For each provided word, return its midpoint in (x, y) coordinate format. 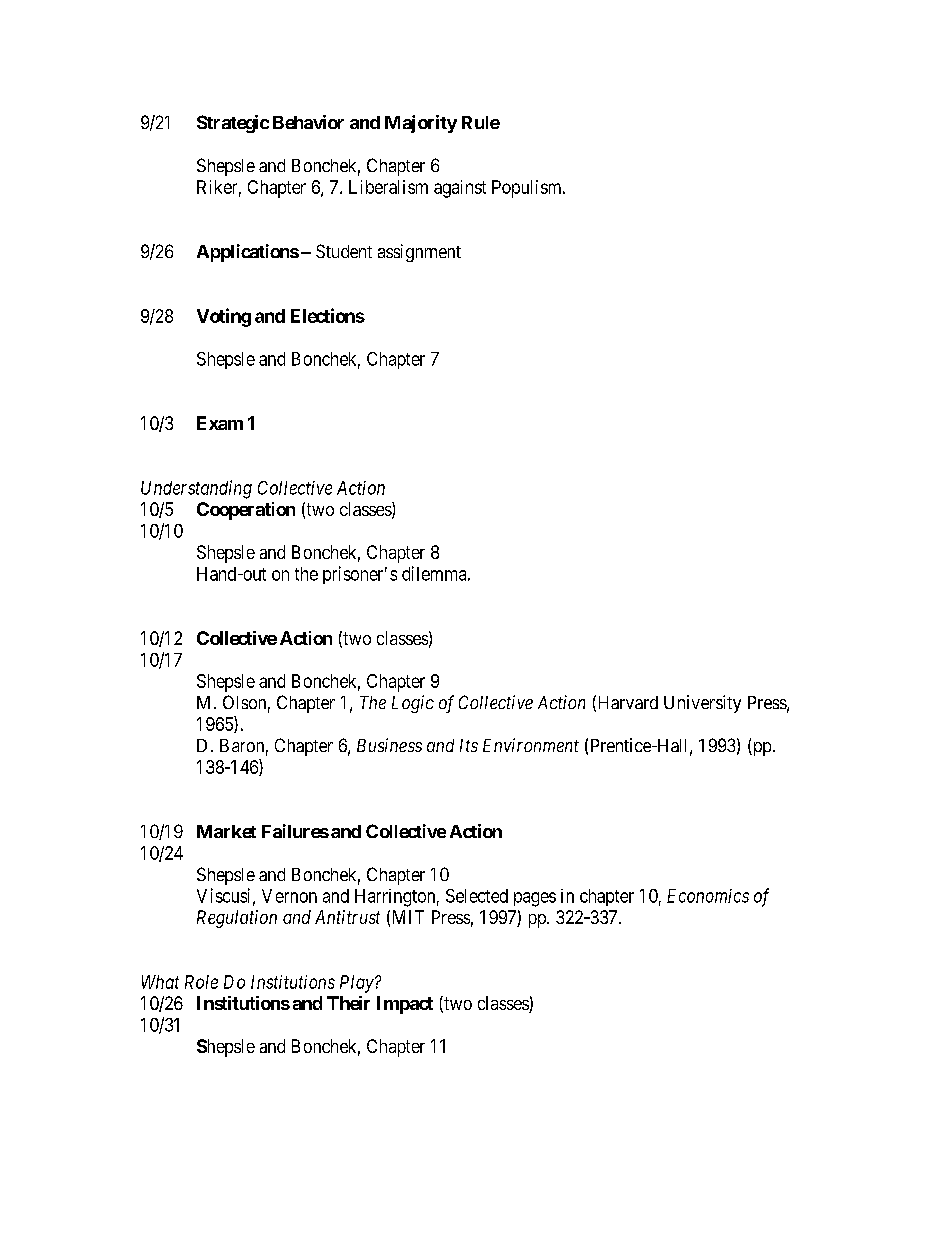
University (702, 704)
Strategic (233, 124)
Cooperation (246, 511)
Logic (413, 704)
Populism (528, 189)
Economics (708, 896)
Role (201, 982)
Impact (405, 1005)
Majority (421, 124)
